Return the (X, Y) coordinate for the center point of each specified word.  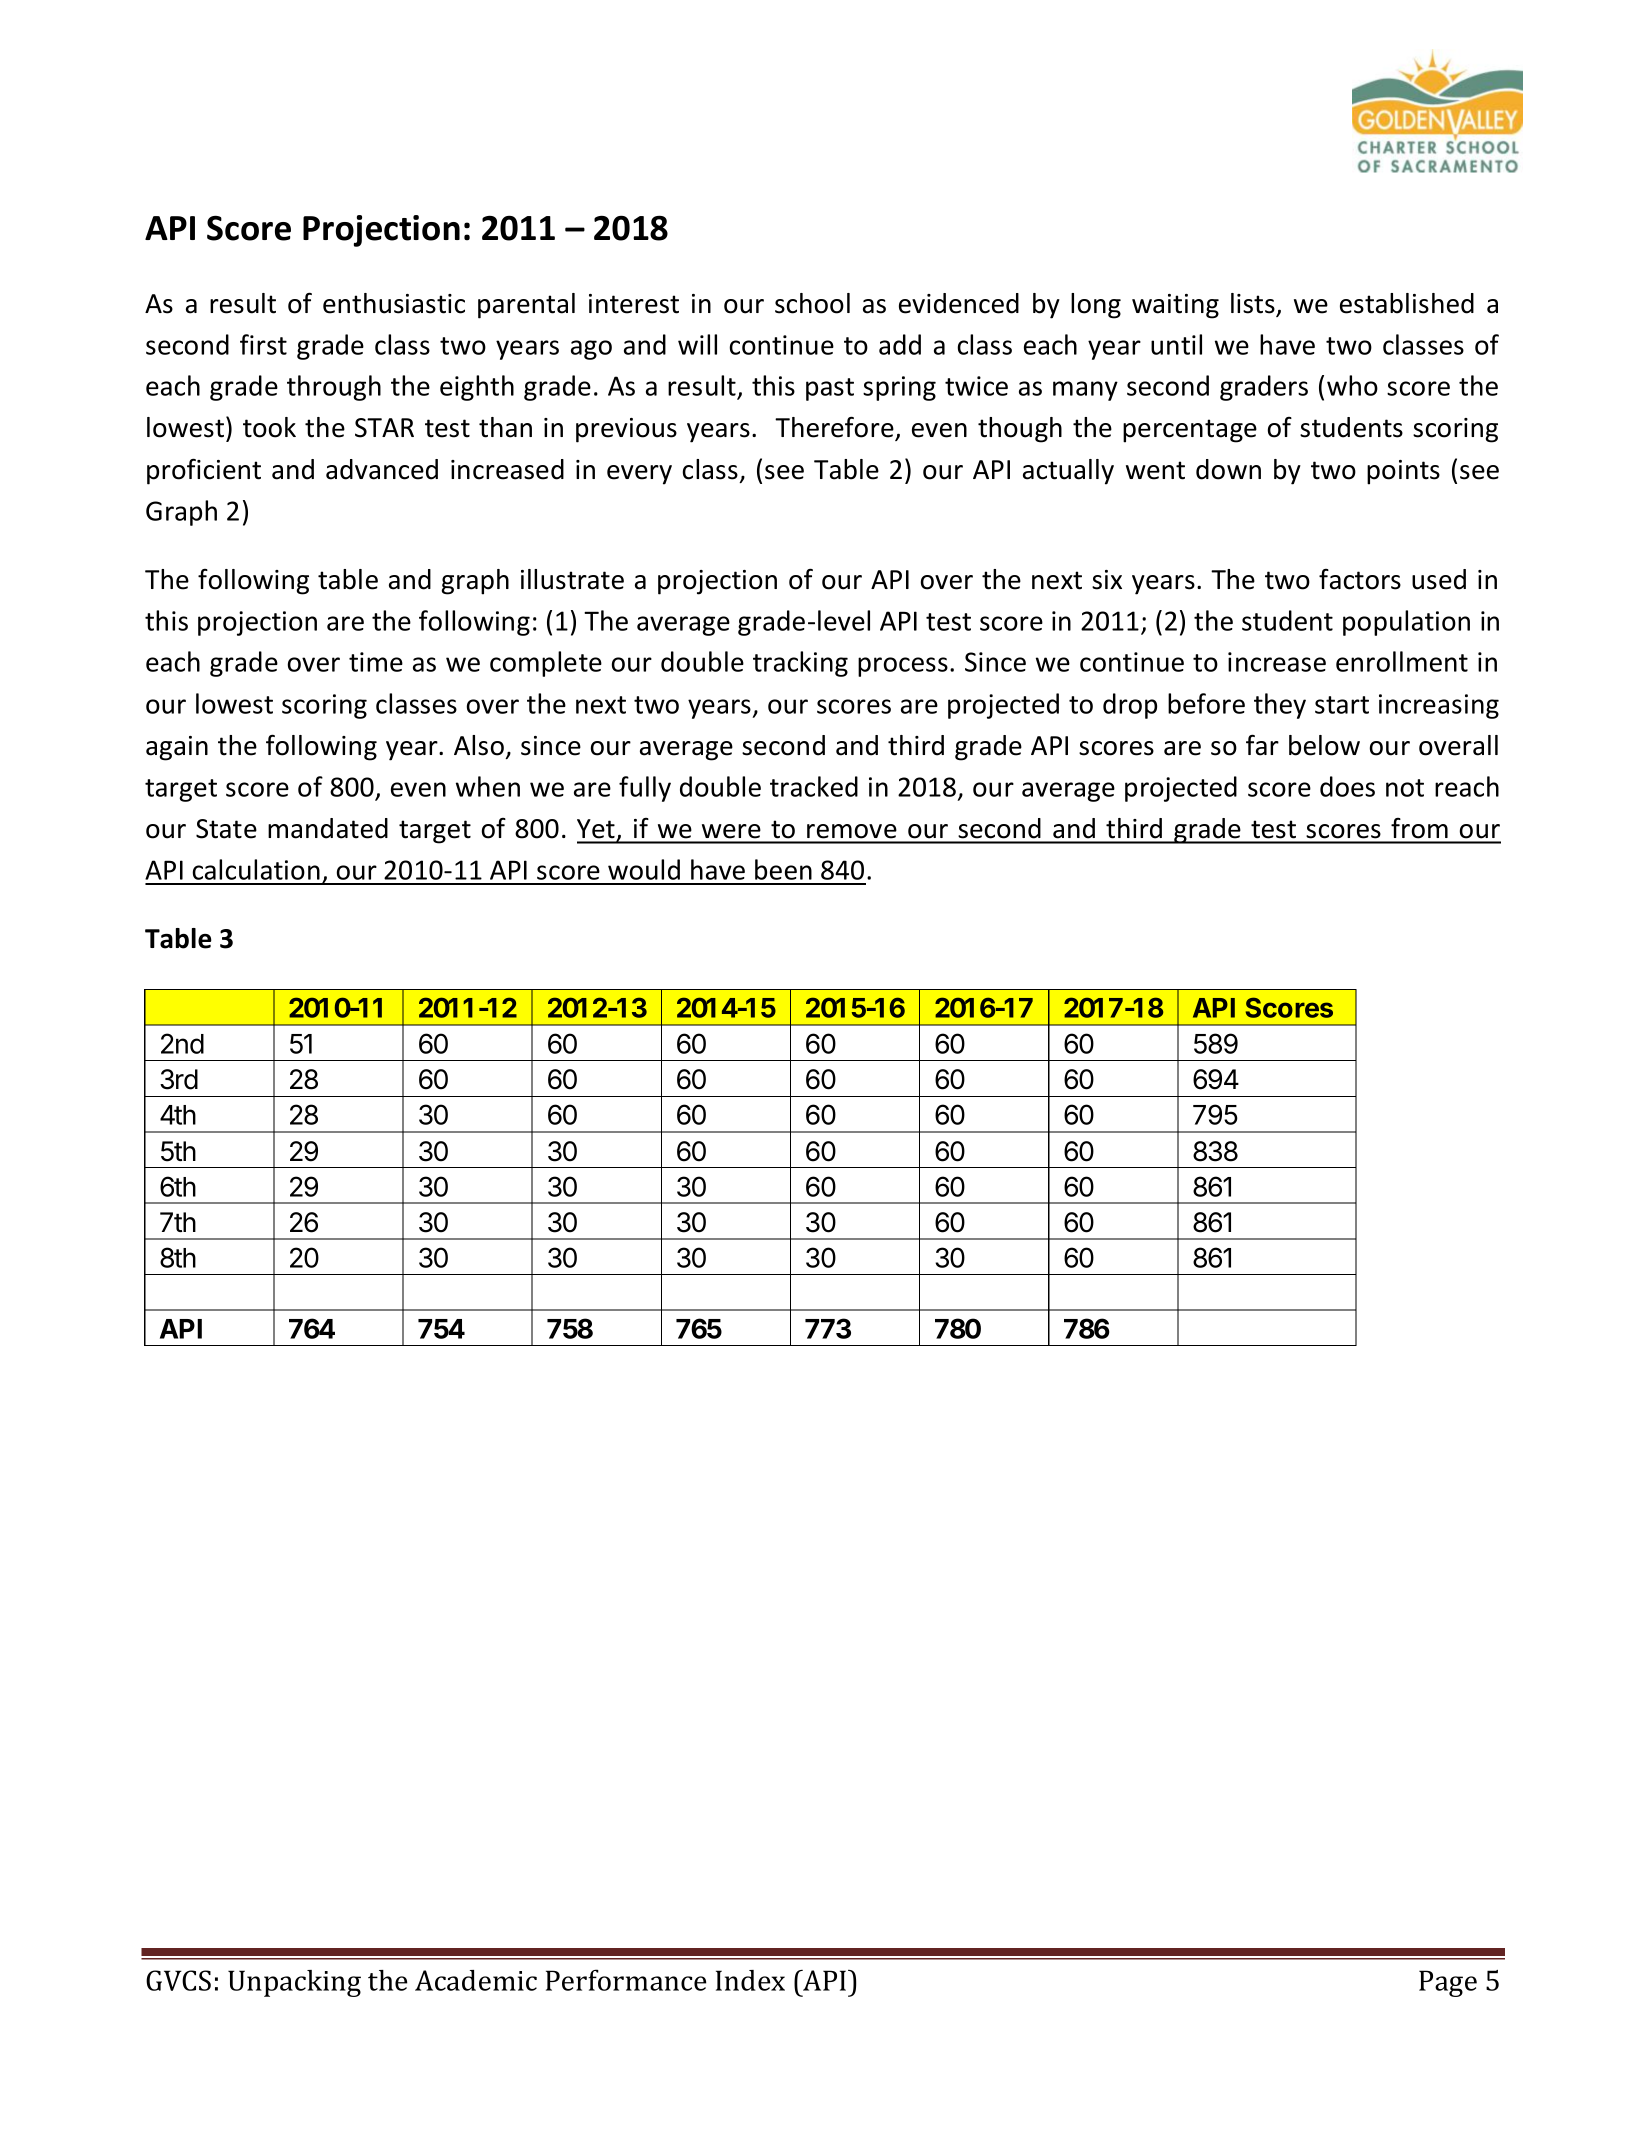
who (1352, 385)
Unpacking (294, 1983)
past (830, 389)
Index (750, 1980)
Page (1448, 1983)
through (334, 388)
